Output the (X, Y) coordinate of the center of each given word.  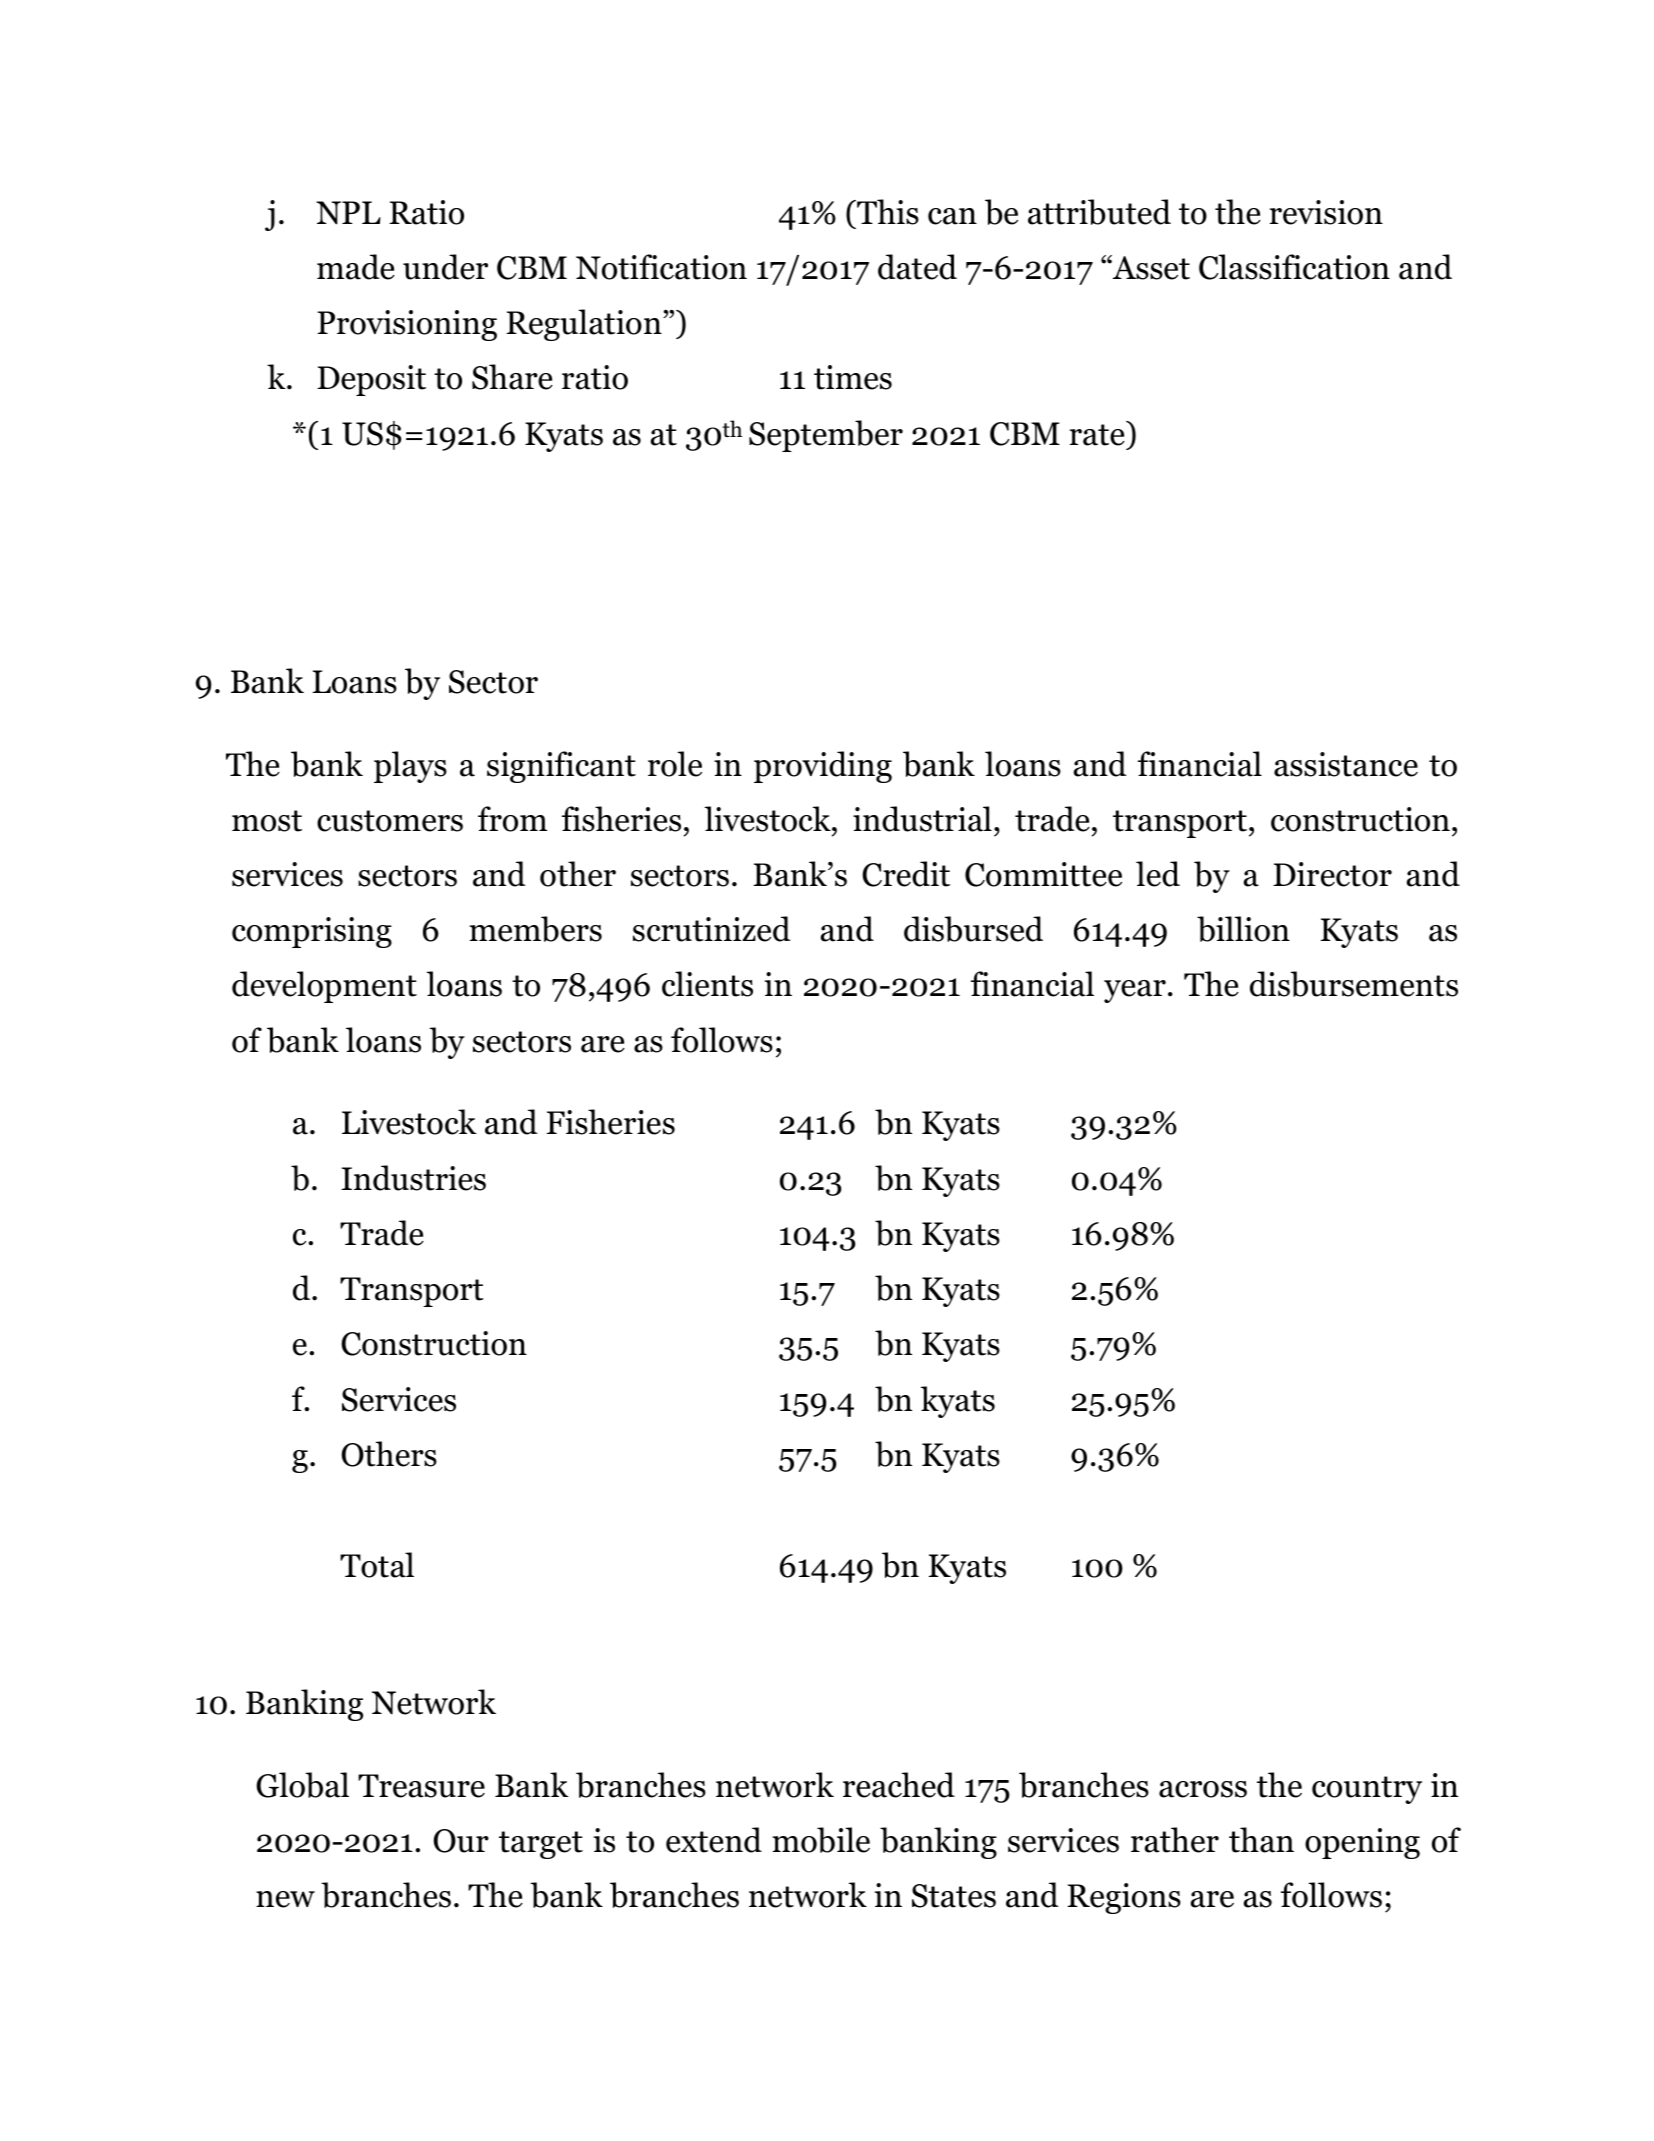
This (887, 212)
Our (461, 1841)
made (356, 267)
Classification (1294, 267)
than (1261, 1840)
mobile (821, 1840)
